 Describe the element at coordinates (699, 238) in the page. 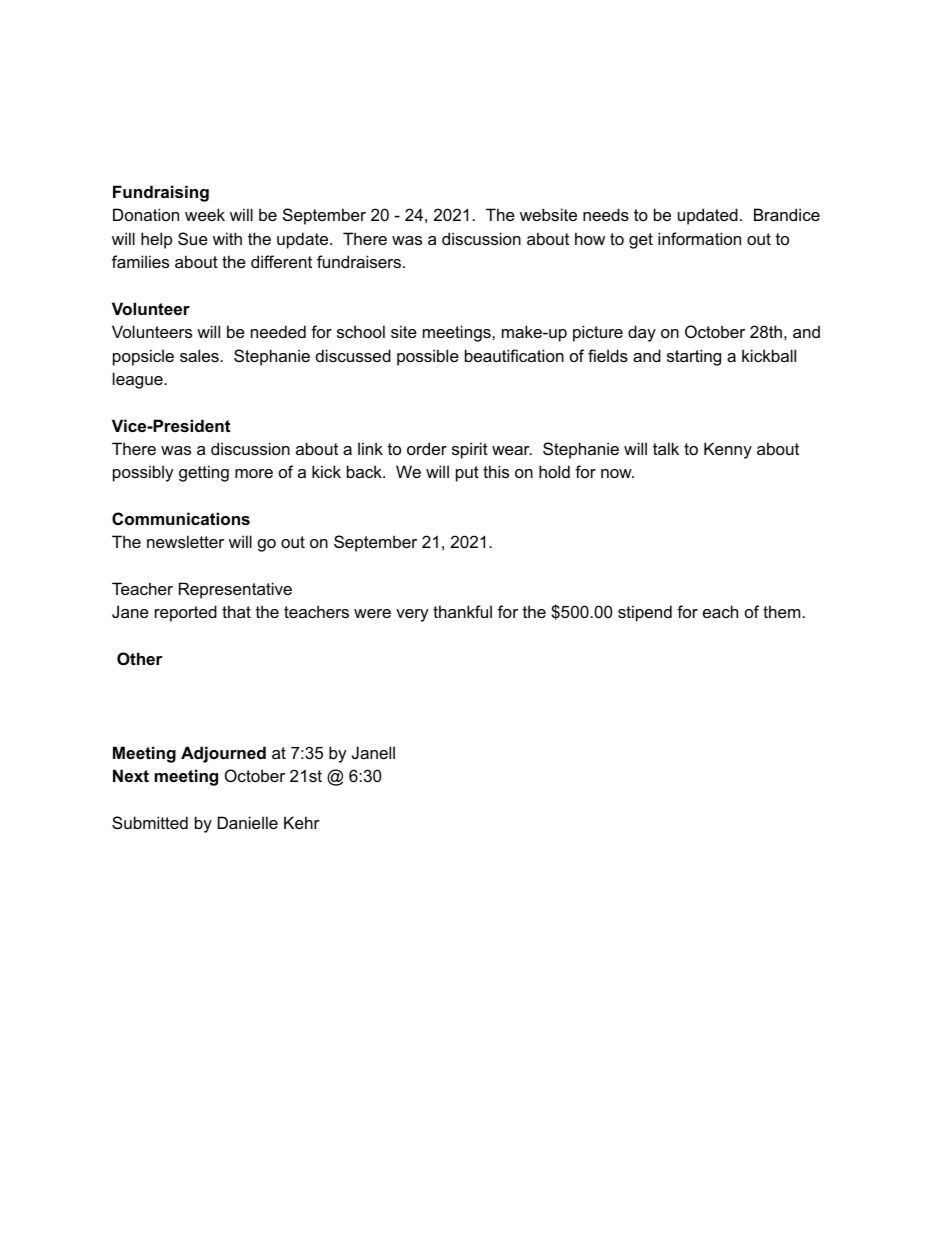

I see `information` at that location.
